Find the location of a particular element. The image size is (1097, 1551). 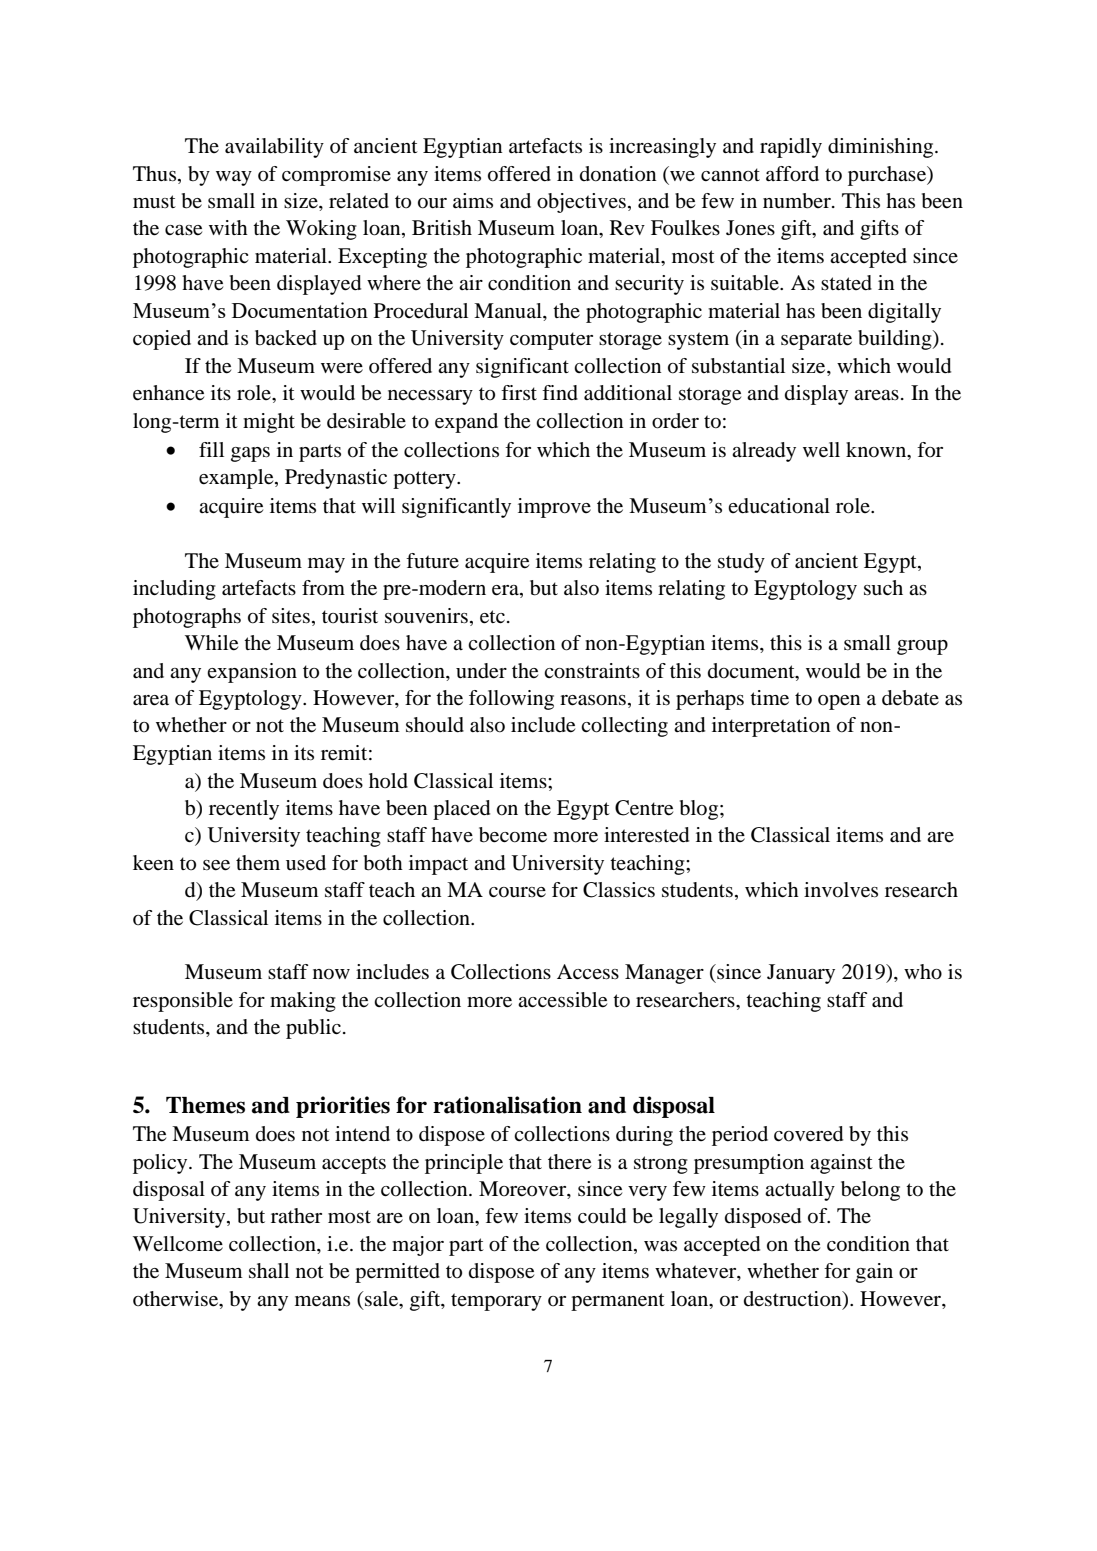

temporary is located at coordinates (496, 1302).
